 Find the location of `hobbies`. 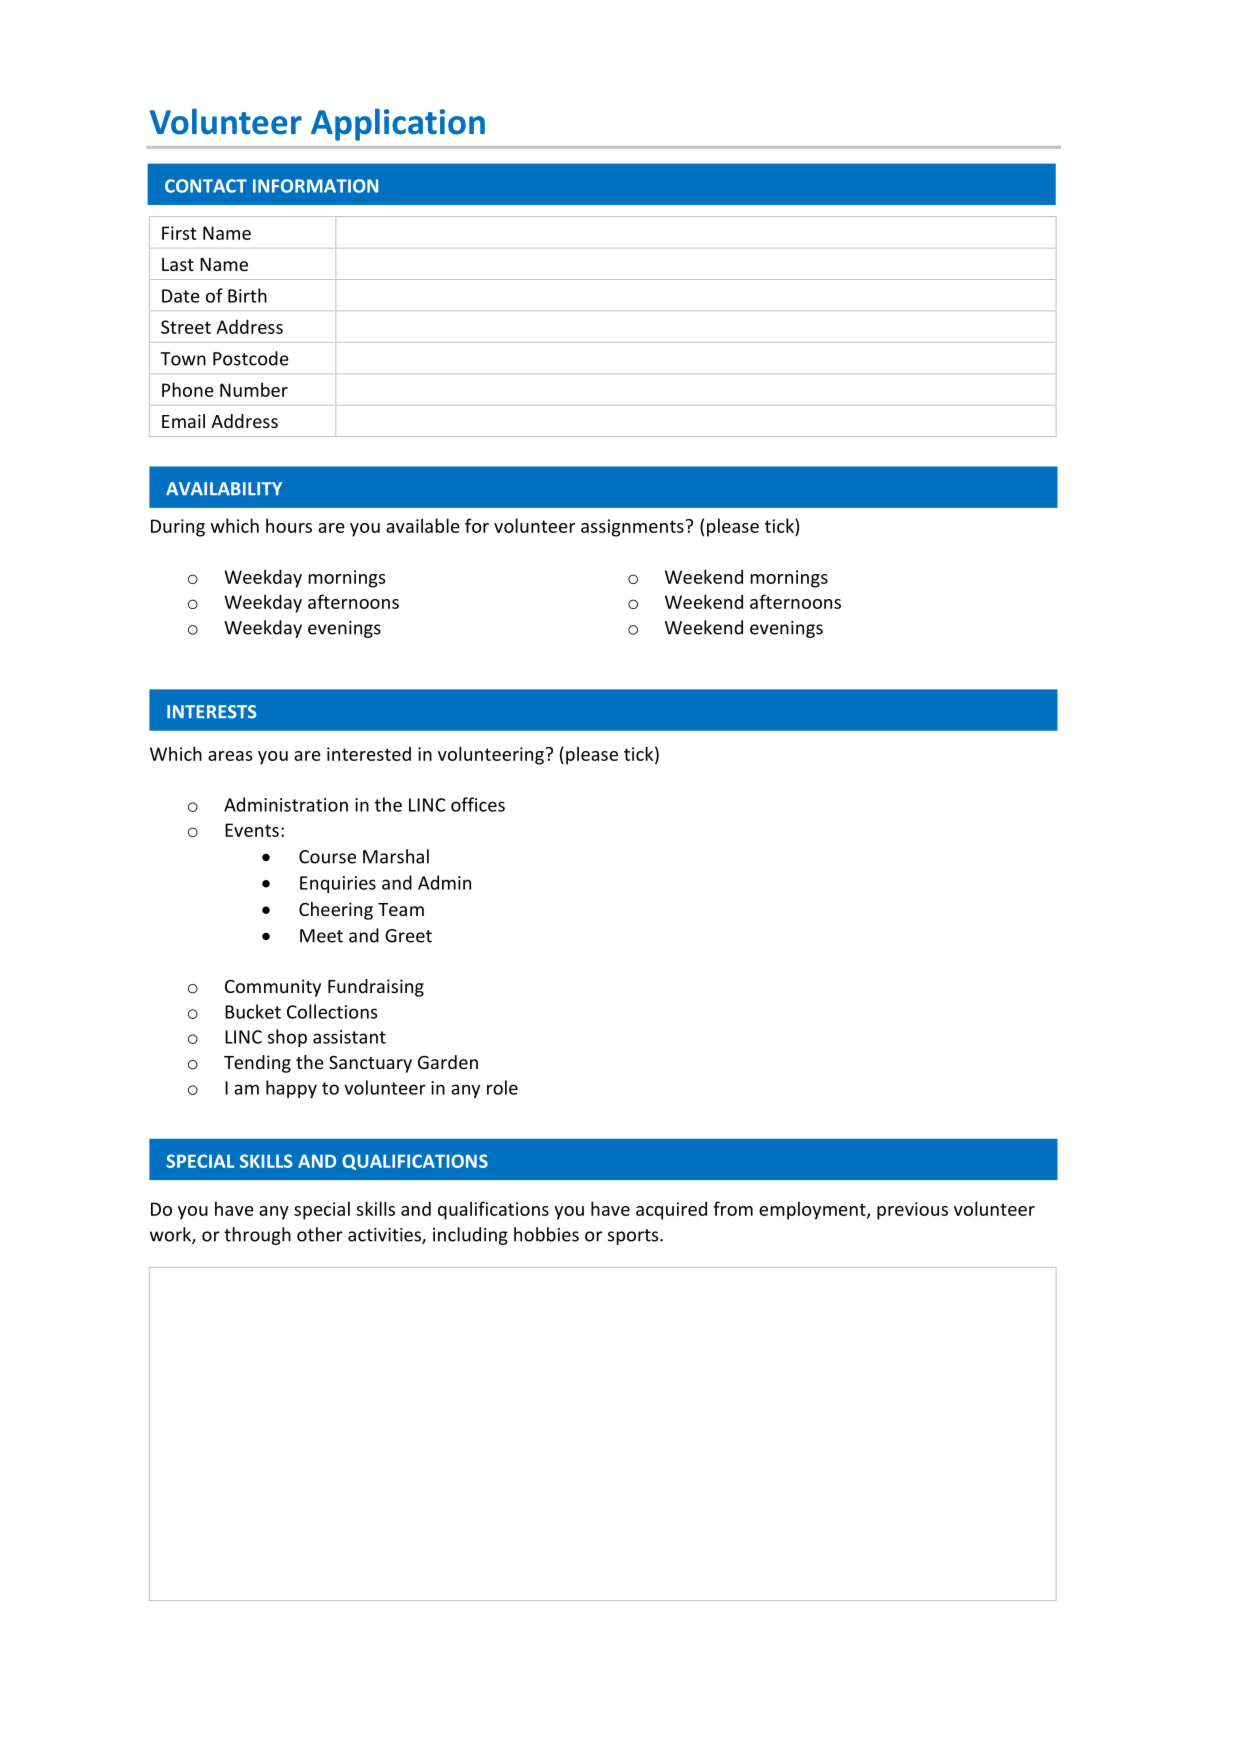

hobbies is located at coordinates (546, 1234).
